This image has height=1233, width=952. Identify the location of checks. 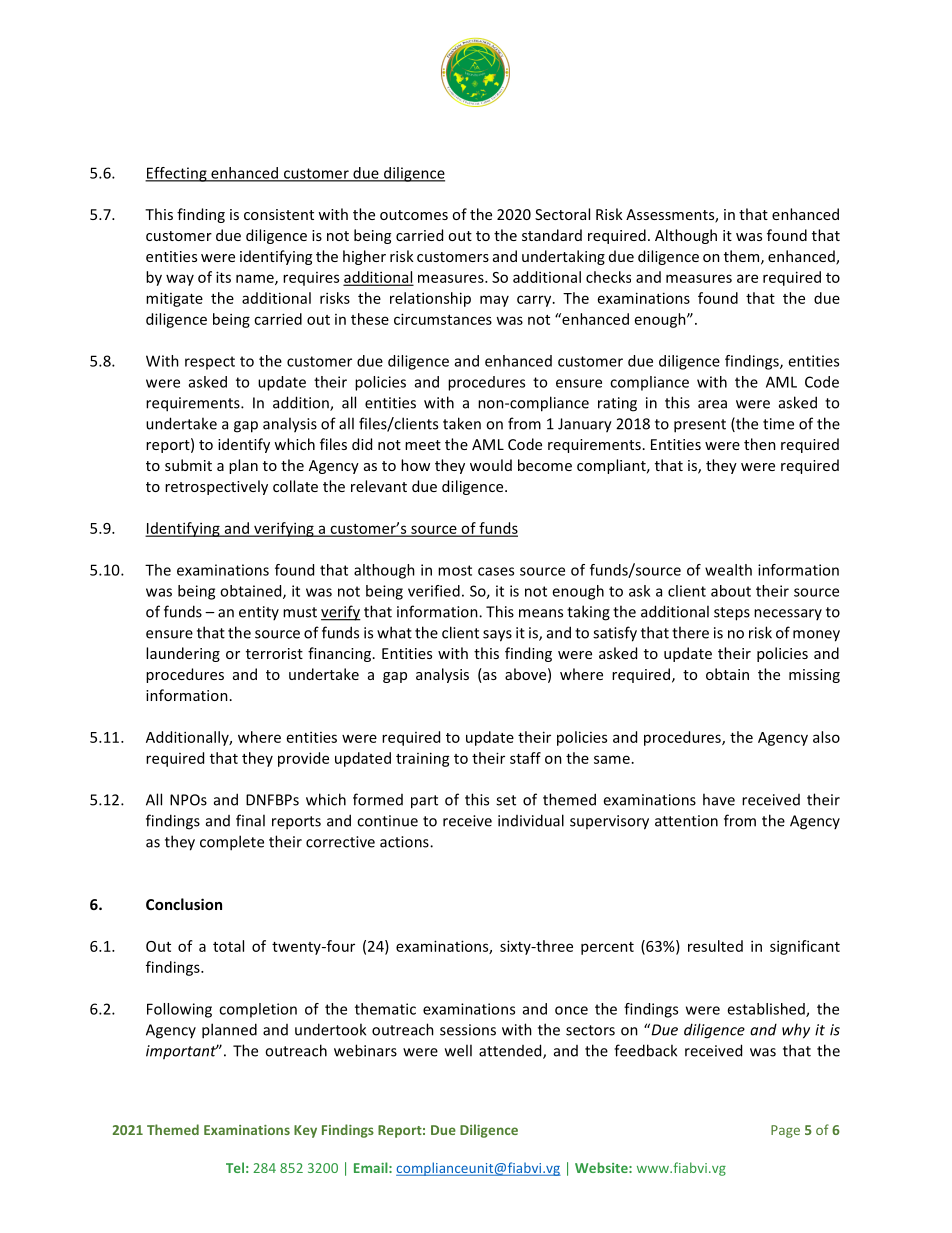
(608, 277).
